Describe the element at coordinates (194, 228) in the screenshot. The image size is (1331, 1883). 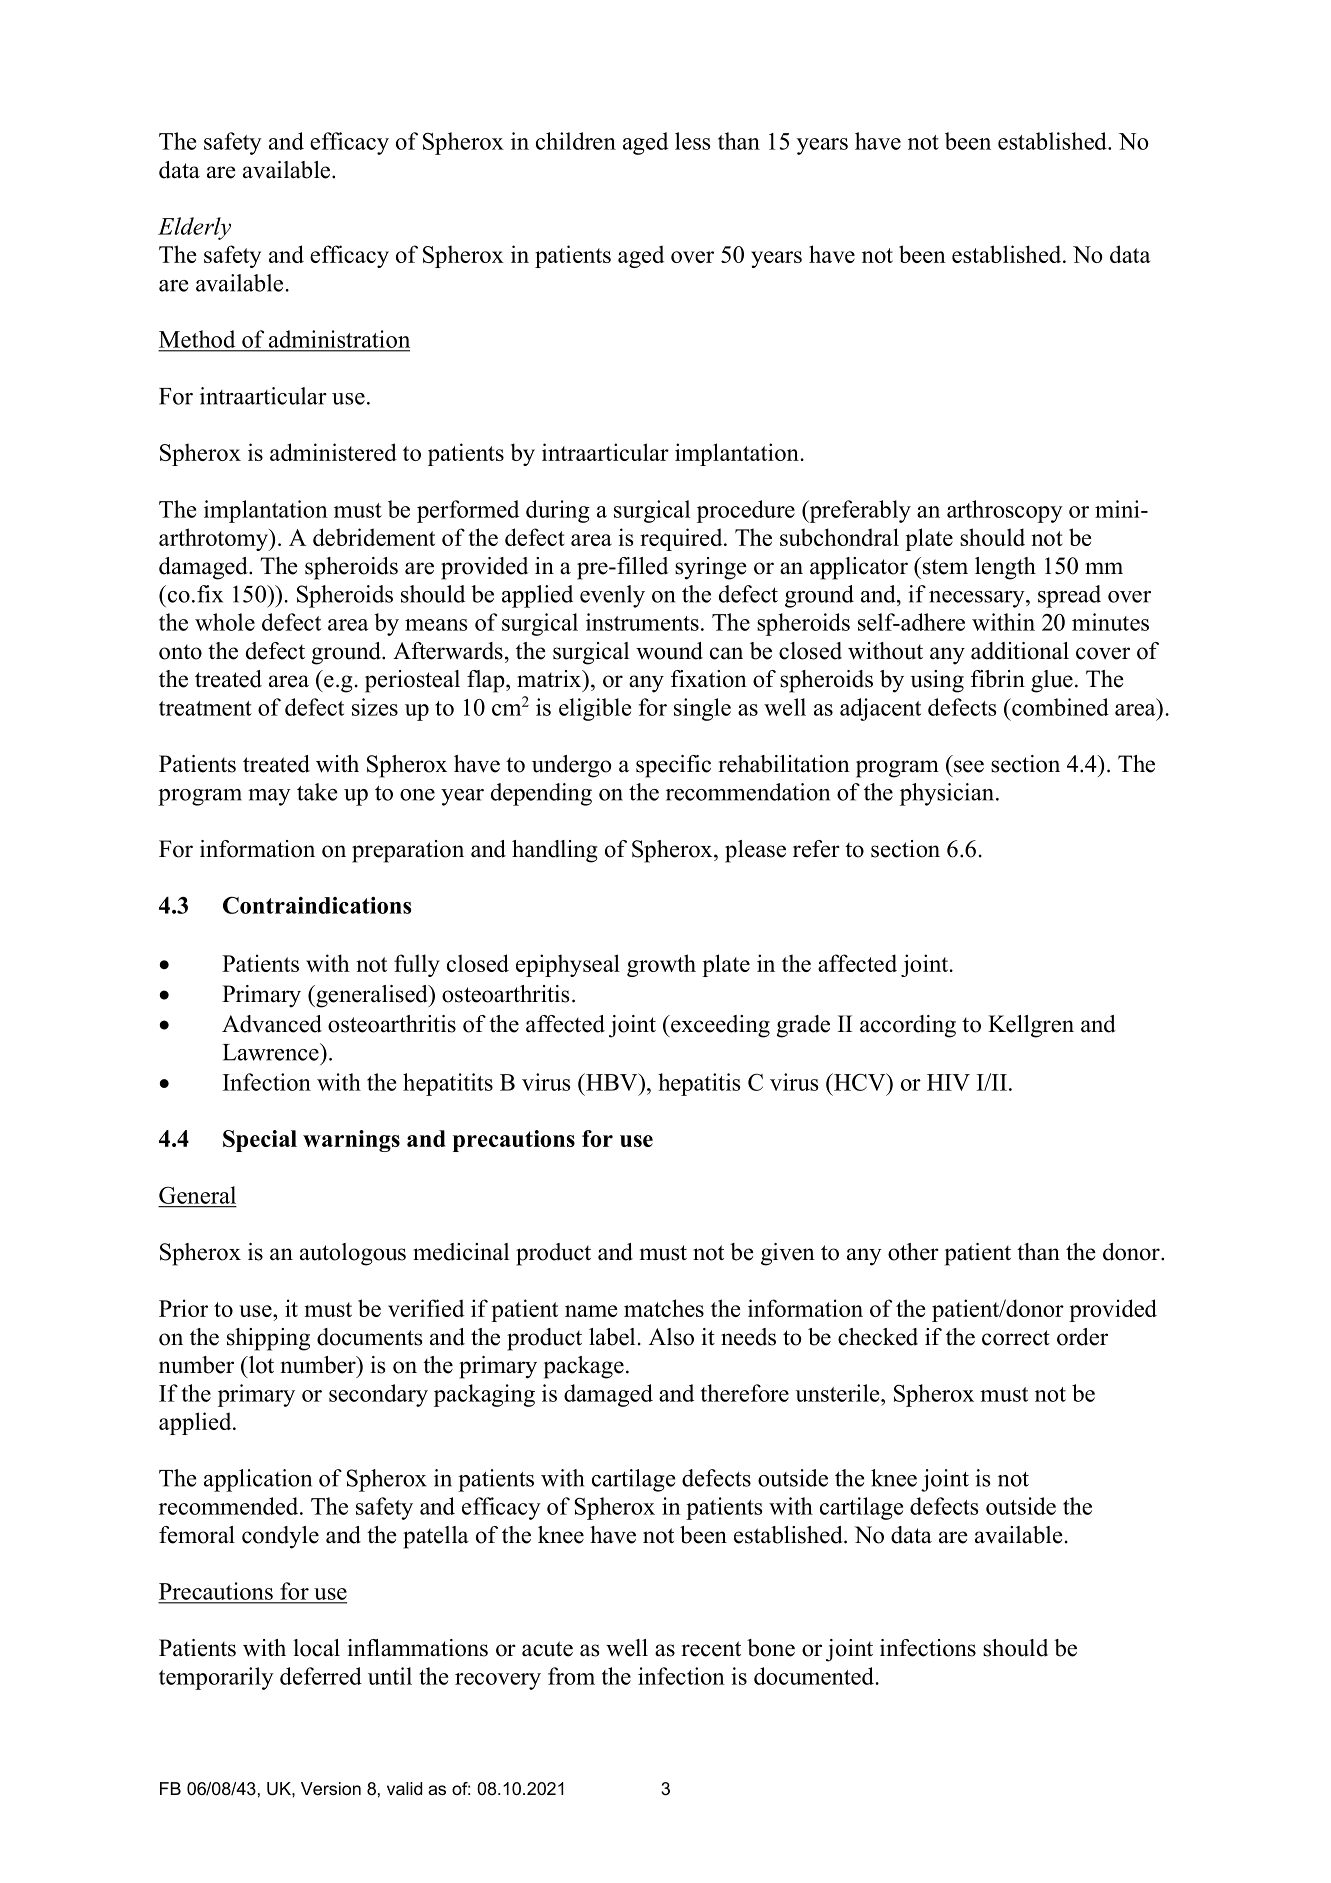
I see `Elderly` at that location.
